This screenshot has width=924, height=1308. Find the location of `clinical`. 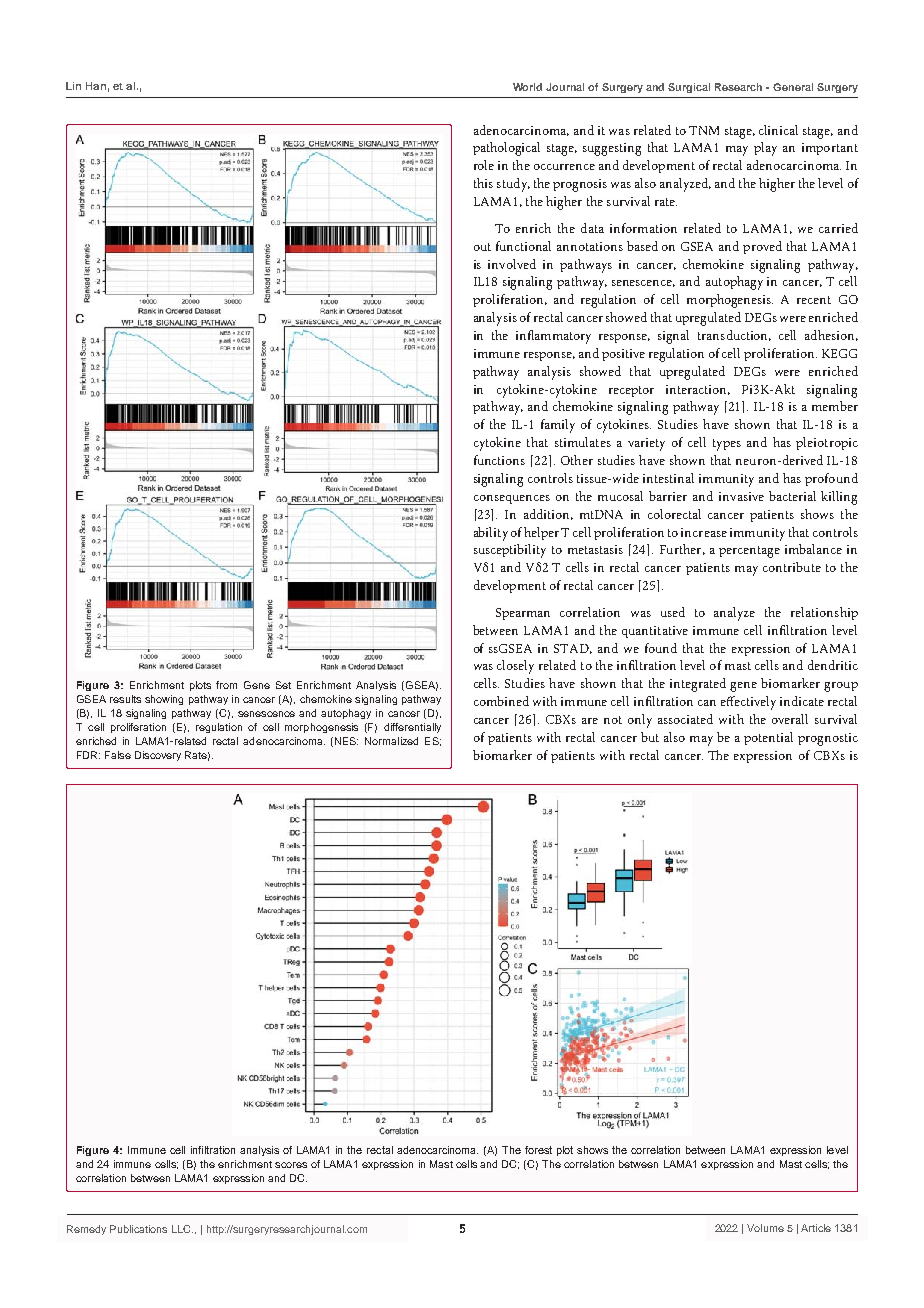

clinical is located at coordinates (778, 130).
